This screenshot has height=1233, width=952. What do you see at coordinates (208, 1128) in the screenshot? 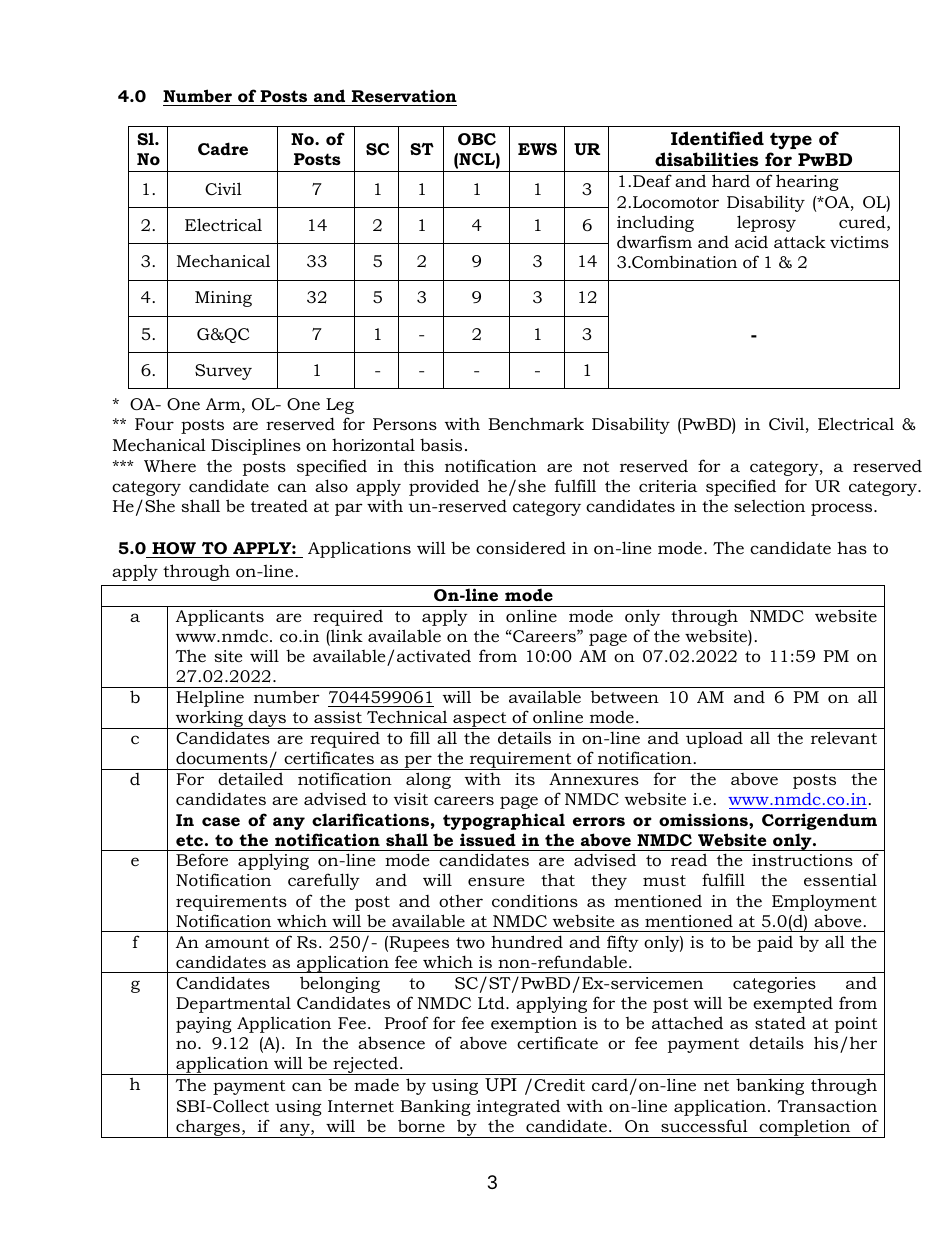
I see `charges` at bounding box center [208, 1128].
